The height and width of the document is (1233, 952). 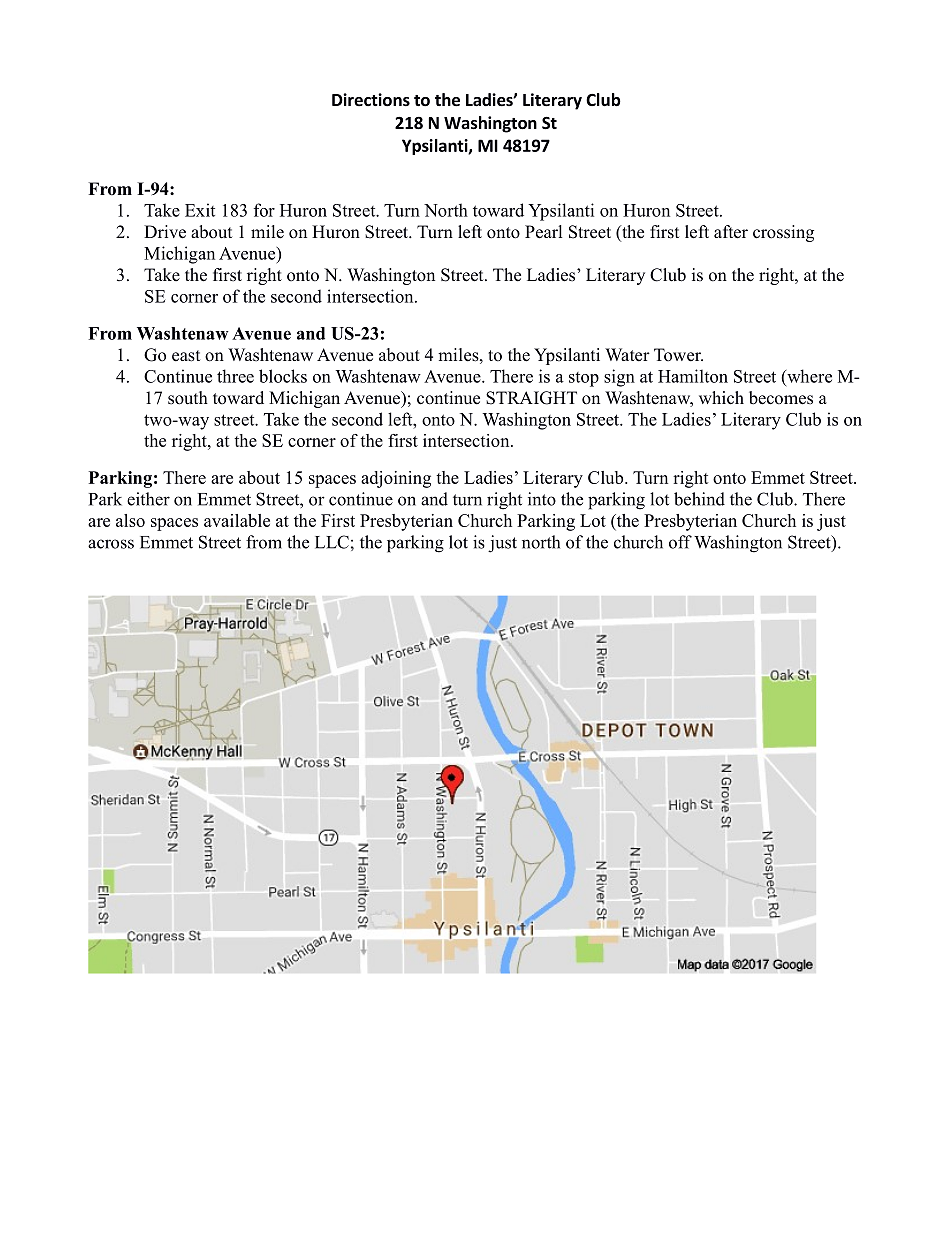 What do you see at coordinates (721, 398) in the document?
I see `which` at bounding box center [721, 398].
